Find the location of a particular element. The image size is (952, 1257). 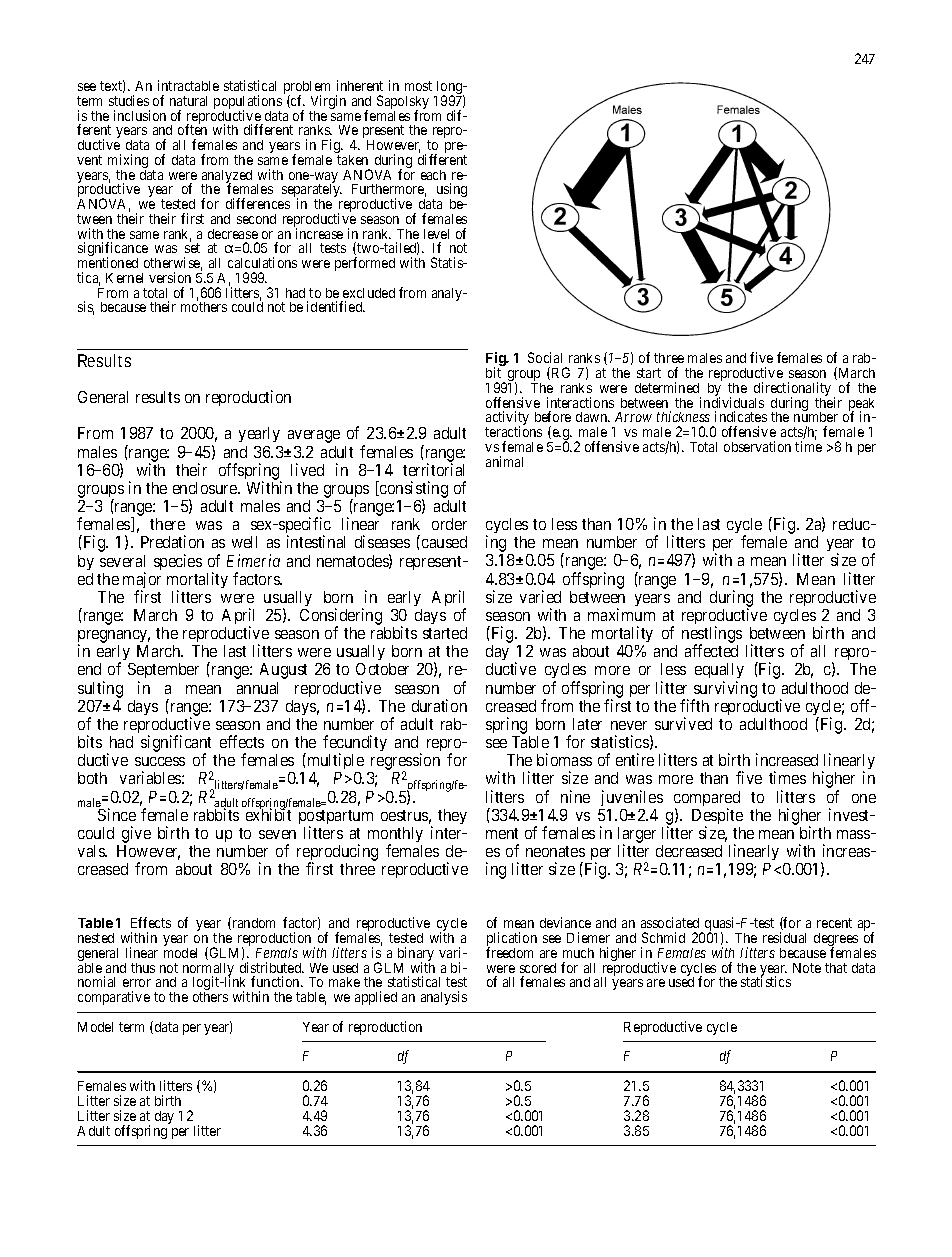

order is located at coordinates (449, 524).
